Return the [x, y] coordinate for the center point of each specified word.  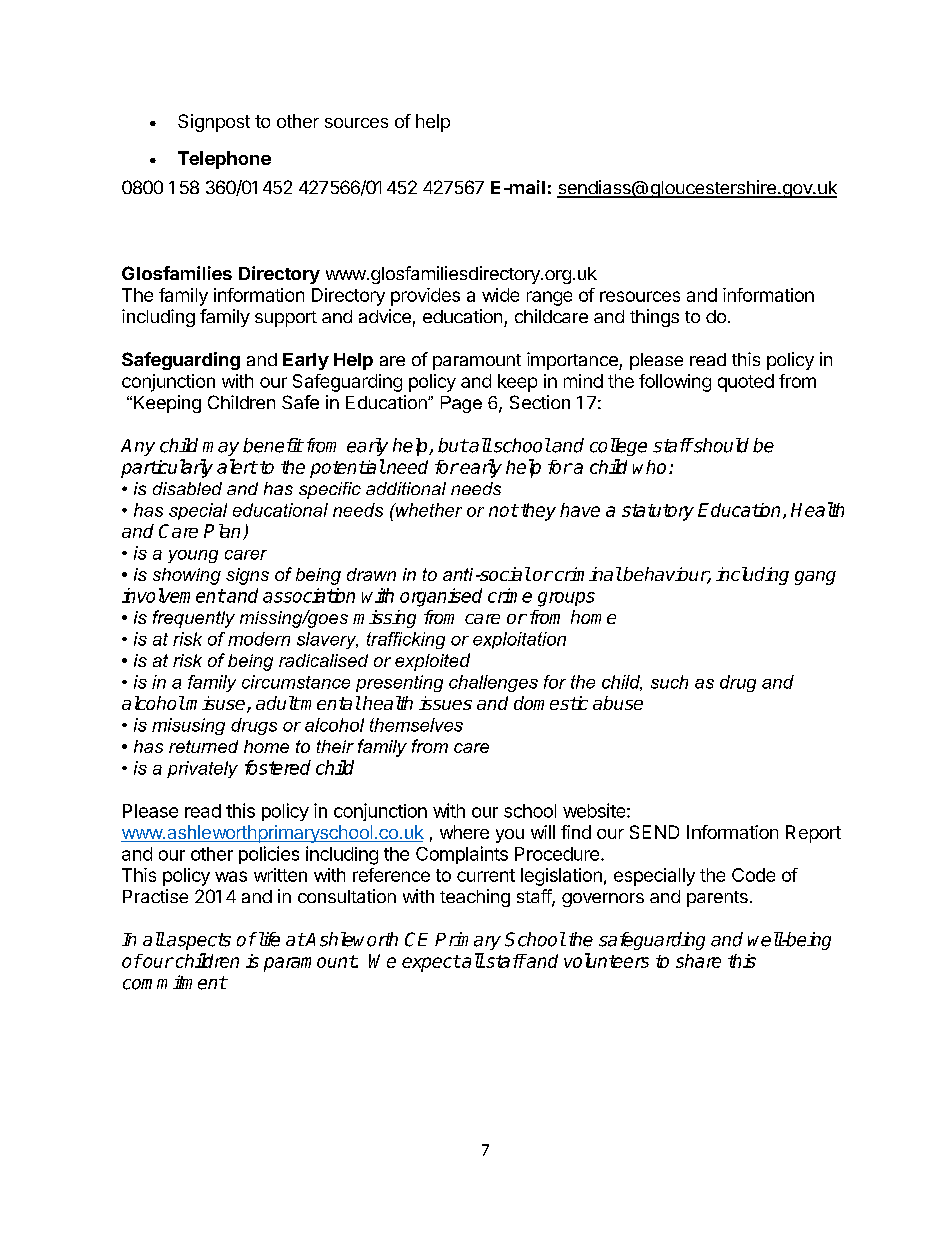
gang [815, 578]
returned [203, 746]
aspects [198, 941]
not [503, 510]
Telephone [224, 160]
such [669, 682]
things [654, 318]
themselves [416, 725]
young [193, 556]
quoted [746, 383]
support [286, 319]
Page [461, 404]
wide [500, 295]
